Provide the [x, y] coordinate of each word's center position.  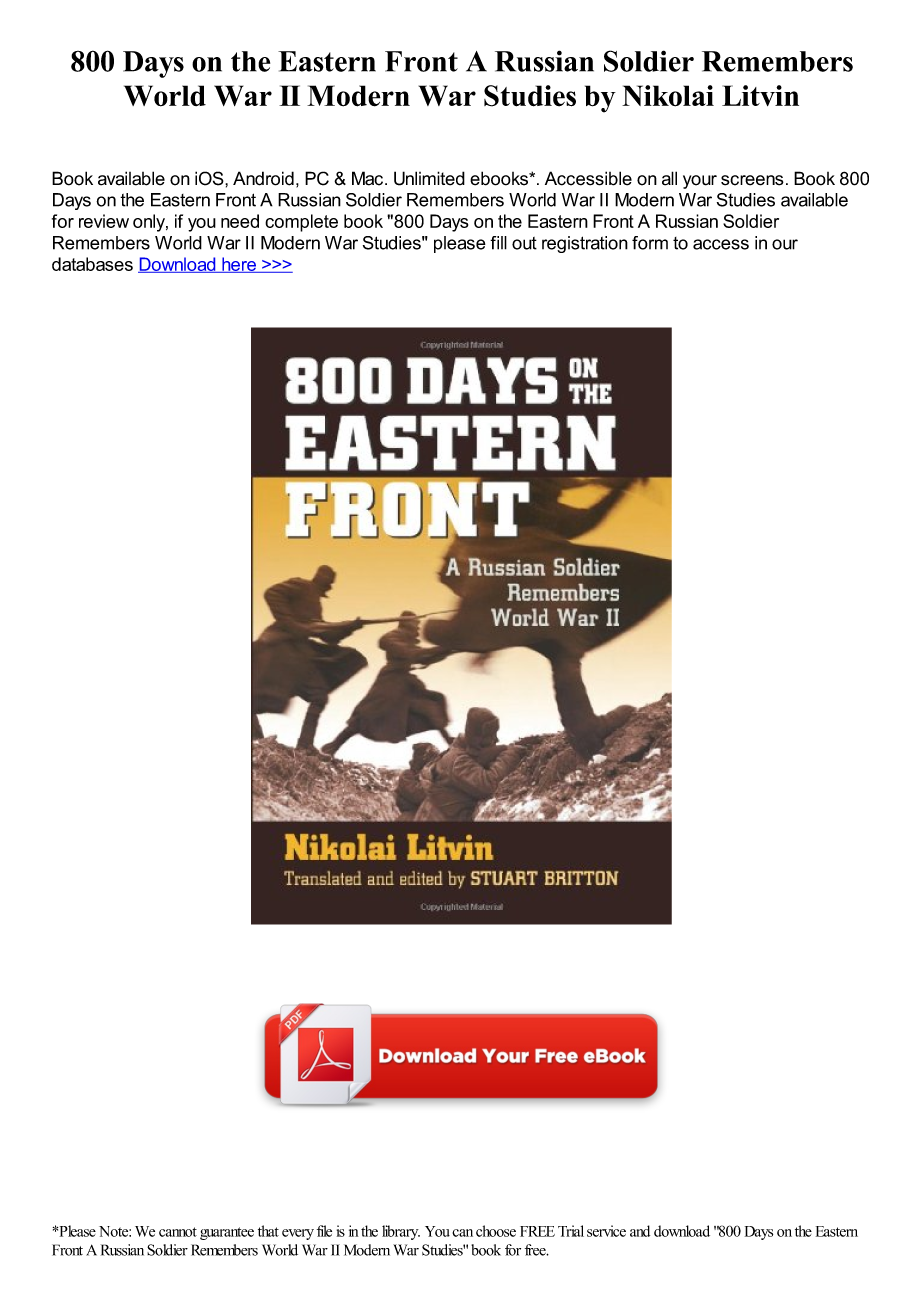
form [650, 243]
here [239, 265]
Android [263, 178]
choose [496, 1231]
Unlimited [429, 178]
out [524, 243]
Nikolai [668, 96]
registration [585, 244]
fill [498, 243]
